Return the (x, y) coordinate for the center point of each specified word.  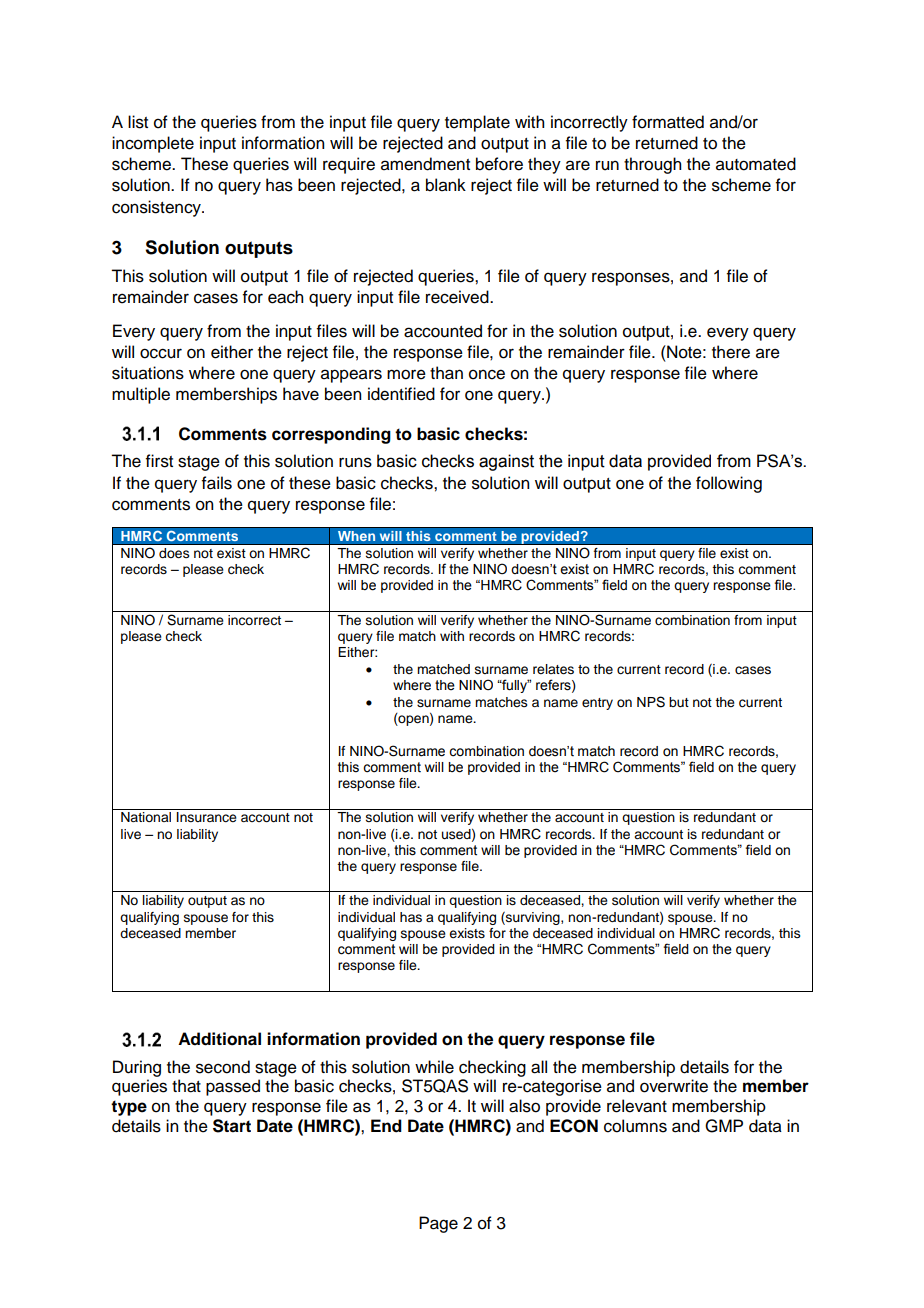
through (652, 165)
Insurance (207, 817)
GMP (724, 1126)
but (679, 702)
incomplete (153, 144)
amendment (425, 164)
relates (553, 669)
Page (438, 1224)
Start (232, 1126)
